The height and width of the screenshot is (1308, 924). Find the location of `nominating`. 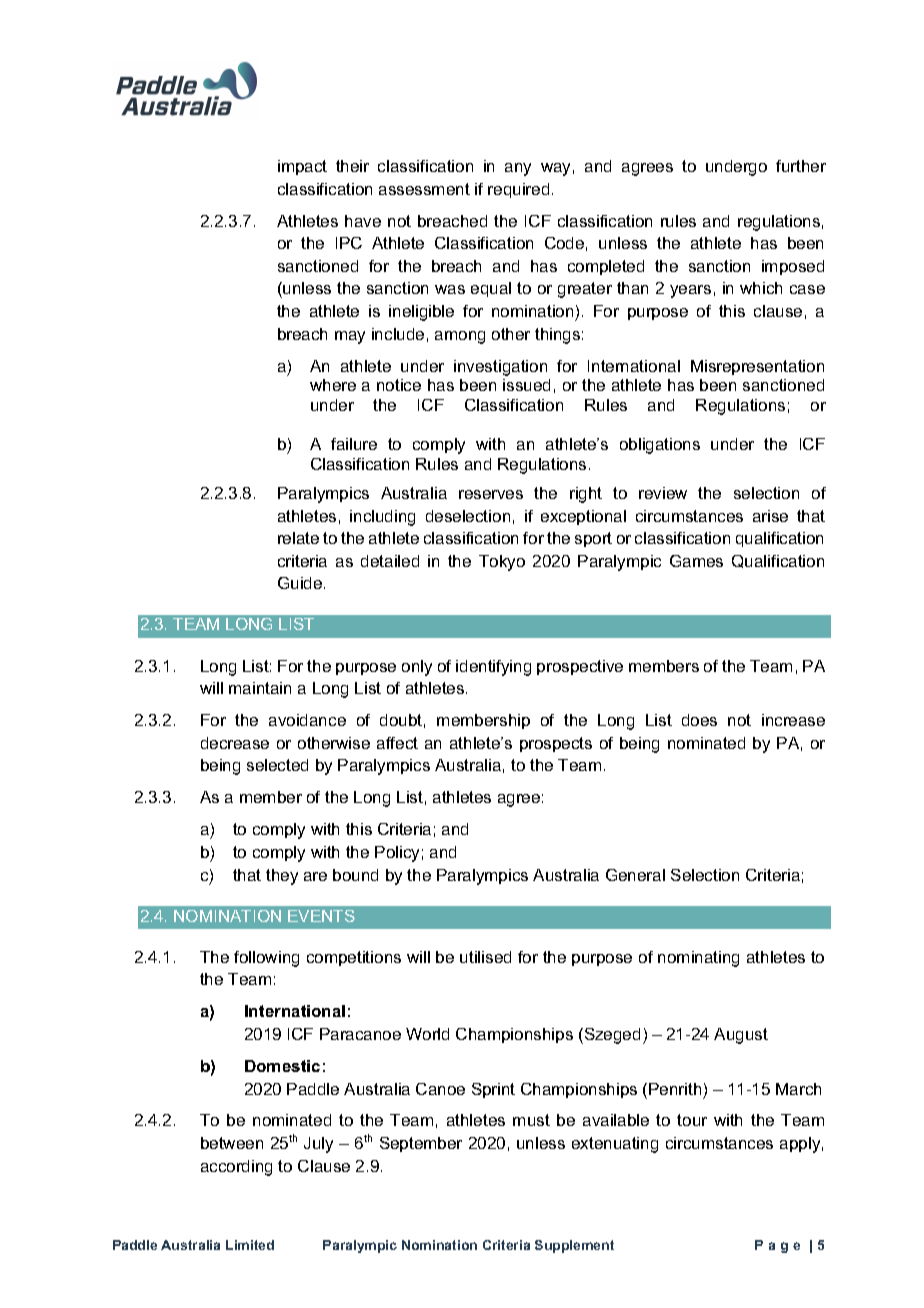

nominating is located at coordinates (698, 959).
